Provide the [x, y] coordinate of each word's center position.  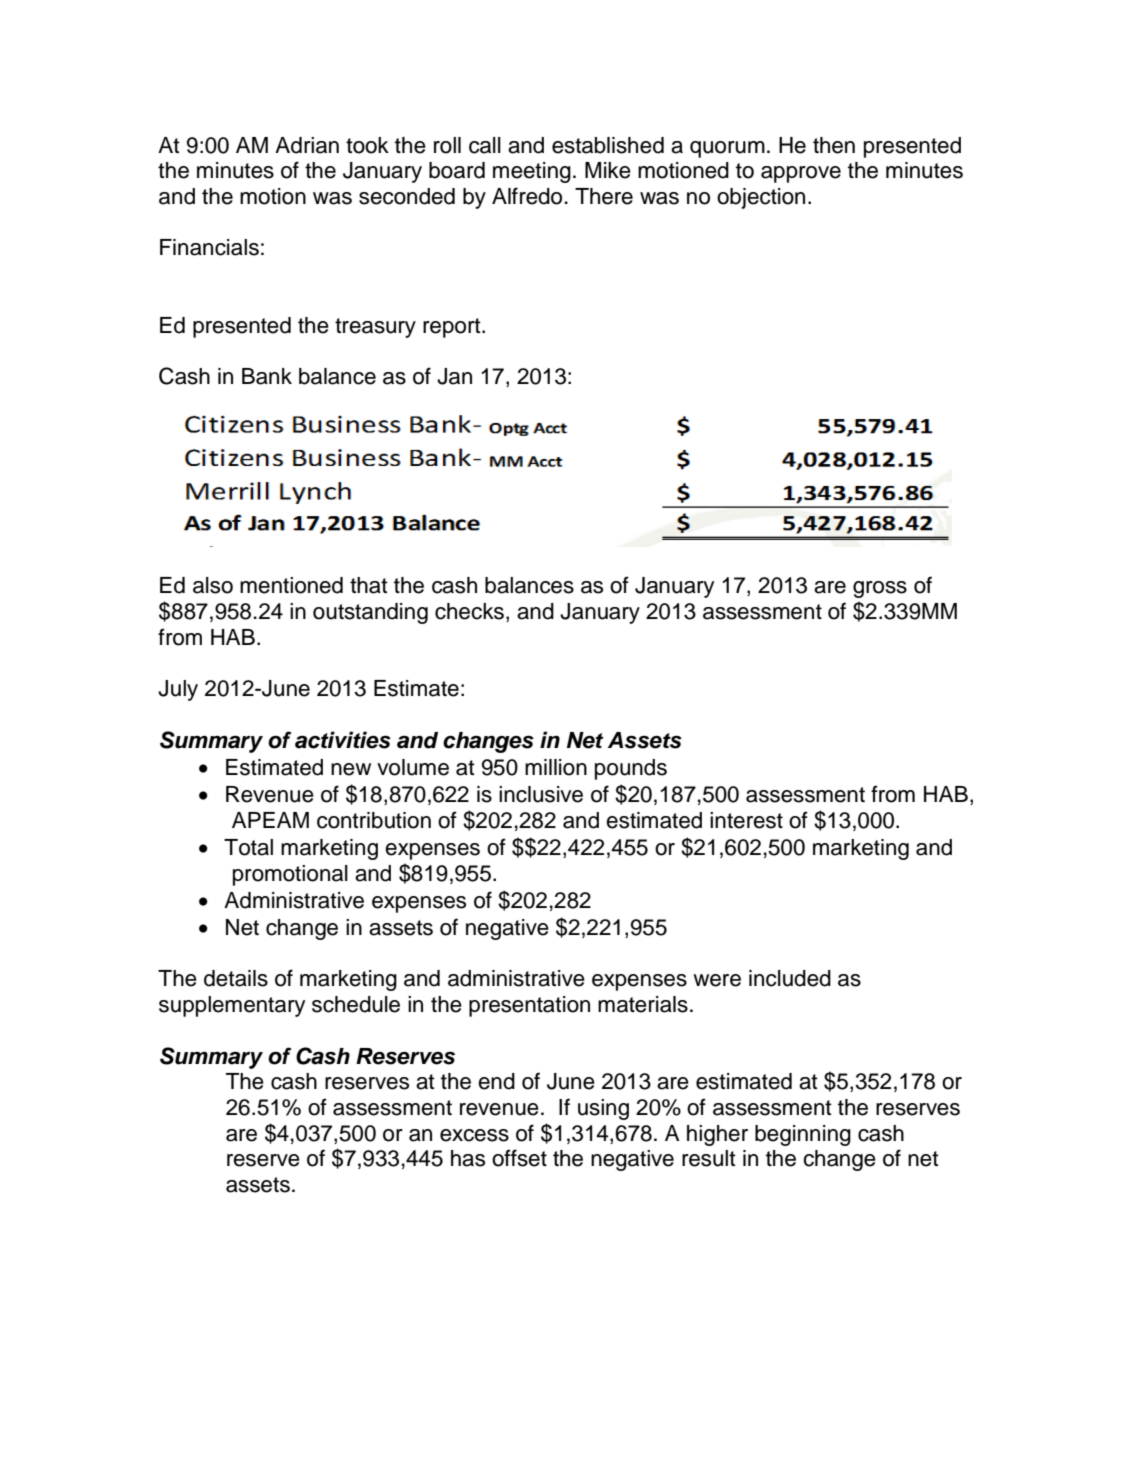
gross [880, 589]
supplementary [232, 1006]
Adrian [307, 145]
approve [801, 174]
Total [248, 847]
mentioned [291, 585]
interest [746, 820]
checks [469, 611]
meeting [532, 172]
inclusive [541, 794]
